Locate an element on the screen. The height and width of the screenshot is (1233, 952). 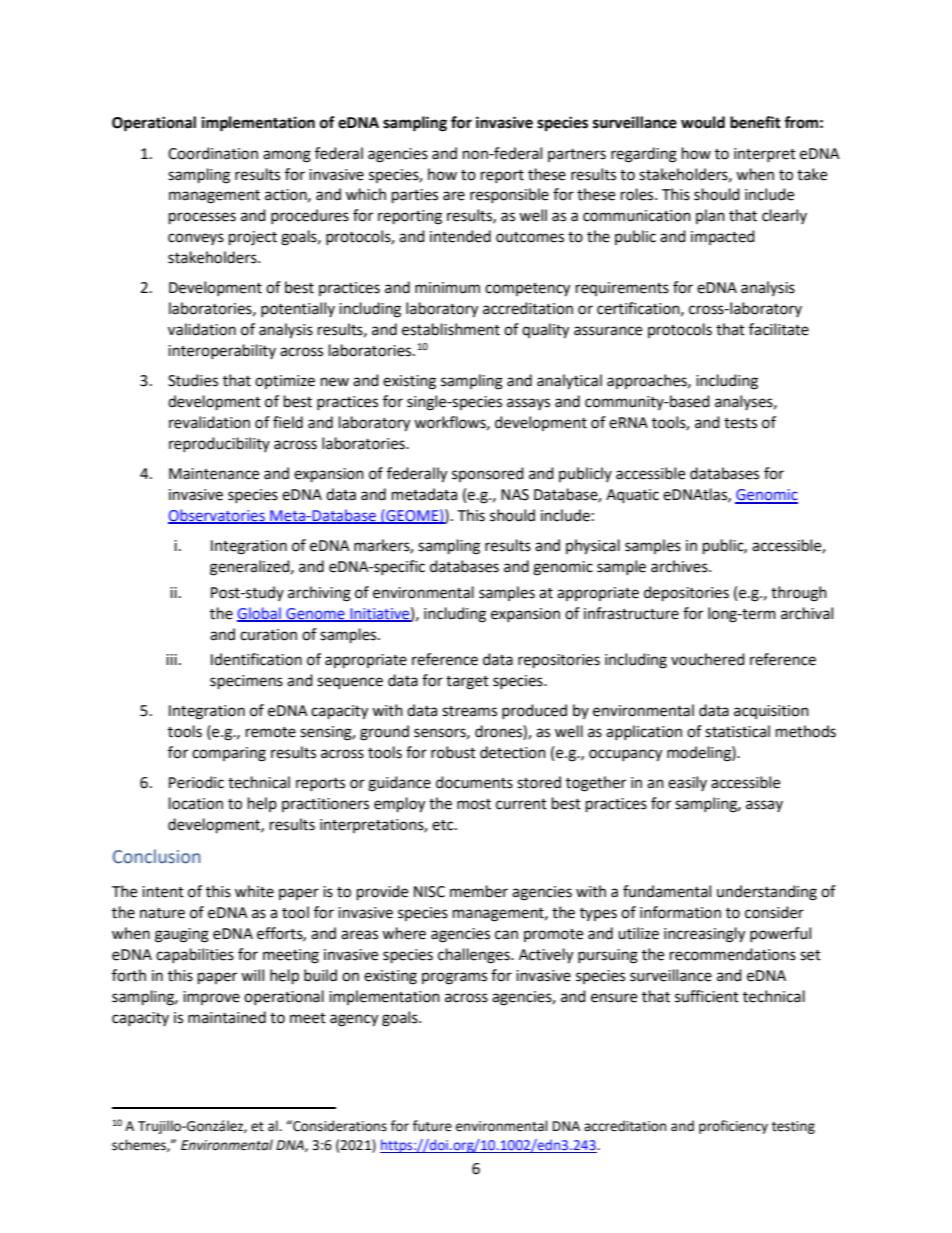
would is located at coordinates (703, 122).
